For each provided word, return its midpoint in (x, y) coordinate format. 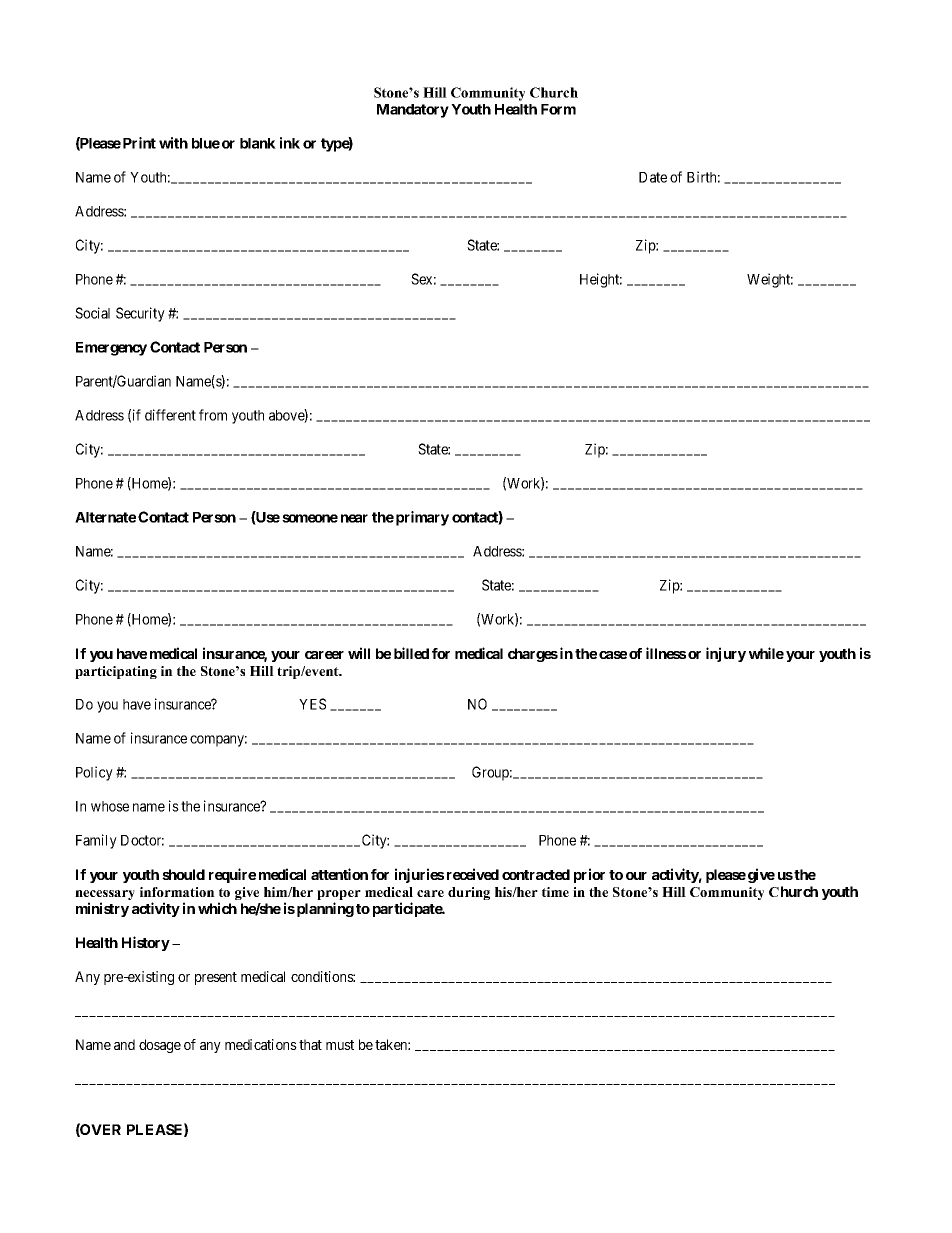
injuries (419, 875)
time (555, 892)
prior (589, 875)
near (354, 518)
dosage (160, 1046)
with (173, 143)
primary (422, 518)
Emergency (111, 349)
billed (411, 653)
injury (726, 654)
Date (653, 177)
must (340, 1045)
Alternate (105, 517)
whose (110, 806)
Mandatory (413, 111)
